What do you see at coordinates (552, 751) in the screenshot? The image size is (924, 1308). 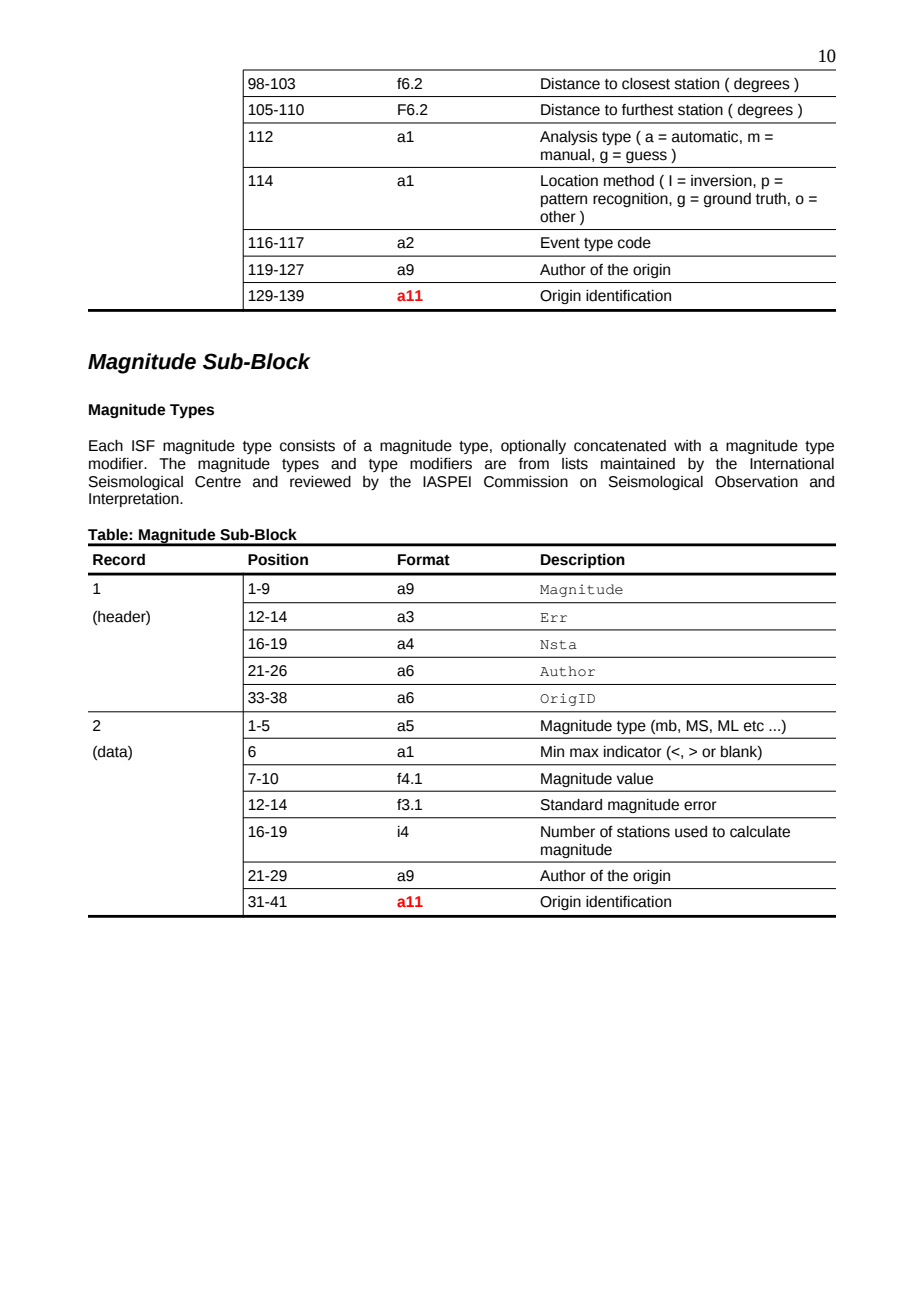 I see `Min` at bounding box center [552, 751].
